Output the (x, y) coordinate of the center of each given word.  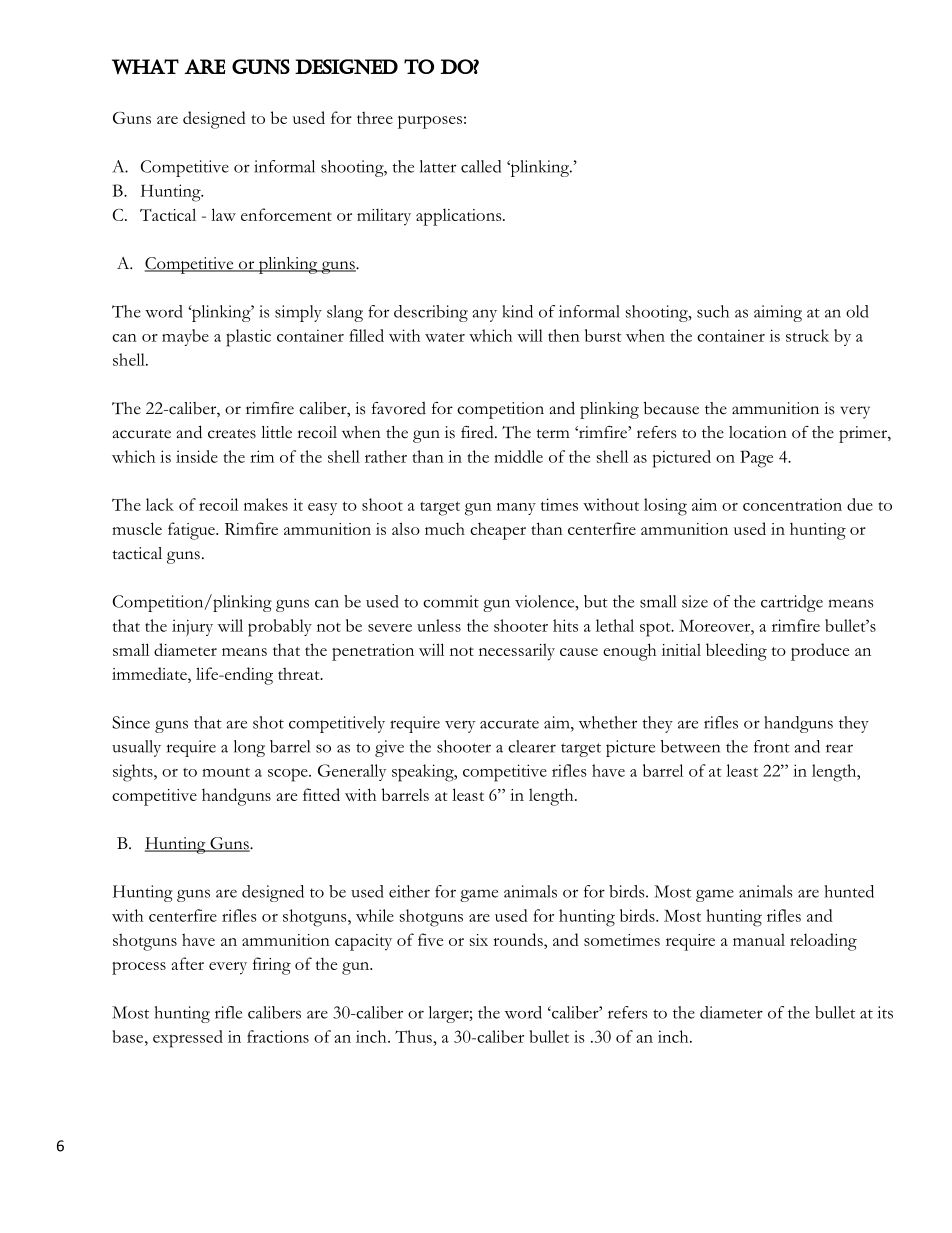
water (445, 337)
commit (451, 601)
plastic (248, 338)
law (223, 214)
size (695, 601)
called (481, 166)
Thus (413, 1036)
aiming (778, 313)
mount (226, 772)
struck (807, 335)
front (772, 746)
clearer (532, 746)
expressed (188, 1039)
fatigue (192, 531)
